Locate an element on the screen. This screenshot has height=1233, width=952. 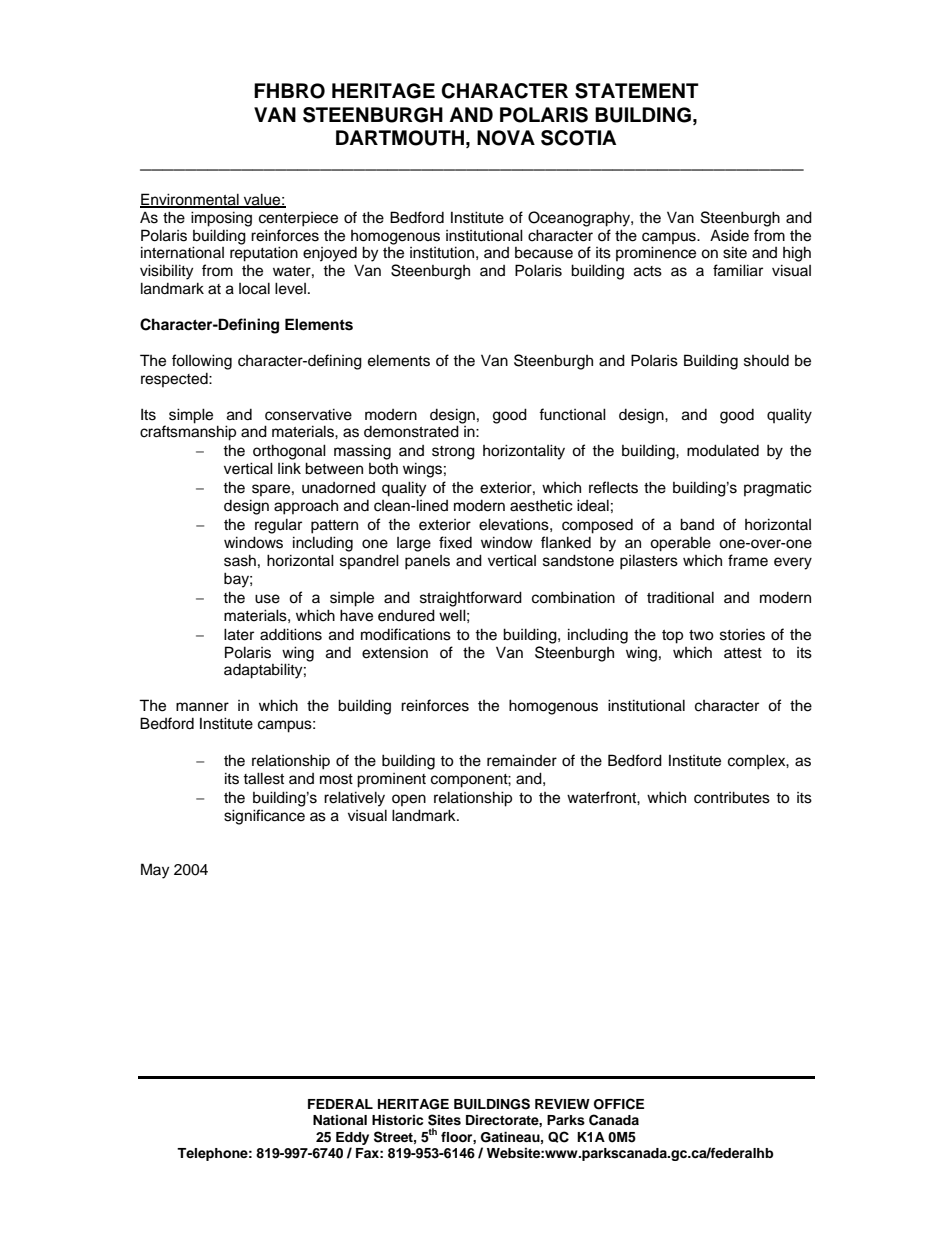
Eddy is located at coordinates (352, 1138).
